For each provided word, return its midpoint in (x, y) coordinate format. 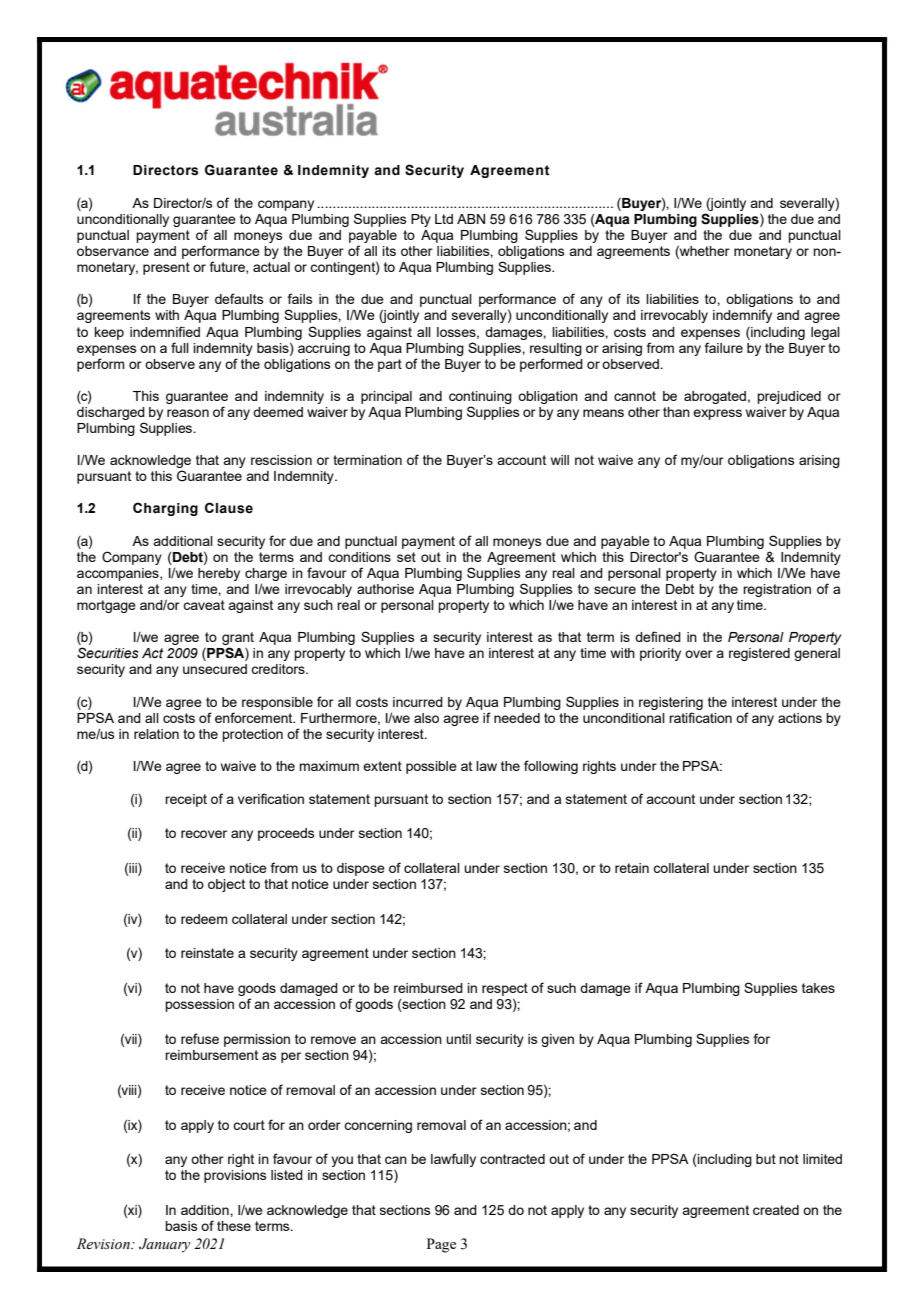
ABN (471, 219)
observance (113, 251)
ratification (700, 717)
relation (156, 734)
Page (441, 1245)
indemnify (742, 316)
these (234, 1226)
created (776, 1210)
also (426, 718)
